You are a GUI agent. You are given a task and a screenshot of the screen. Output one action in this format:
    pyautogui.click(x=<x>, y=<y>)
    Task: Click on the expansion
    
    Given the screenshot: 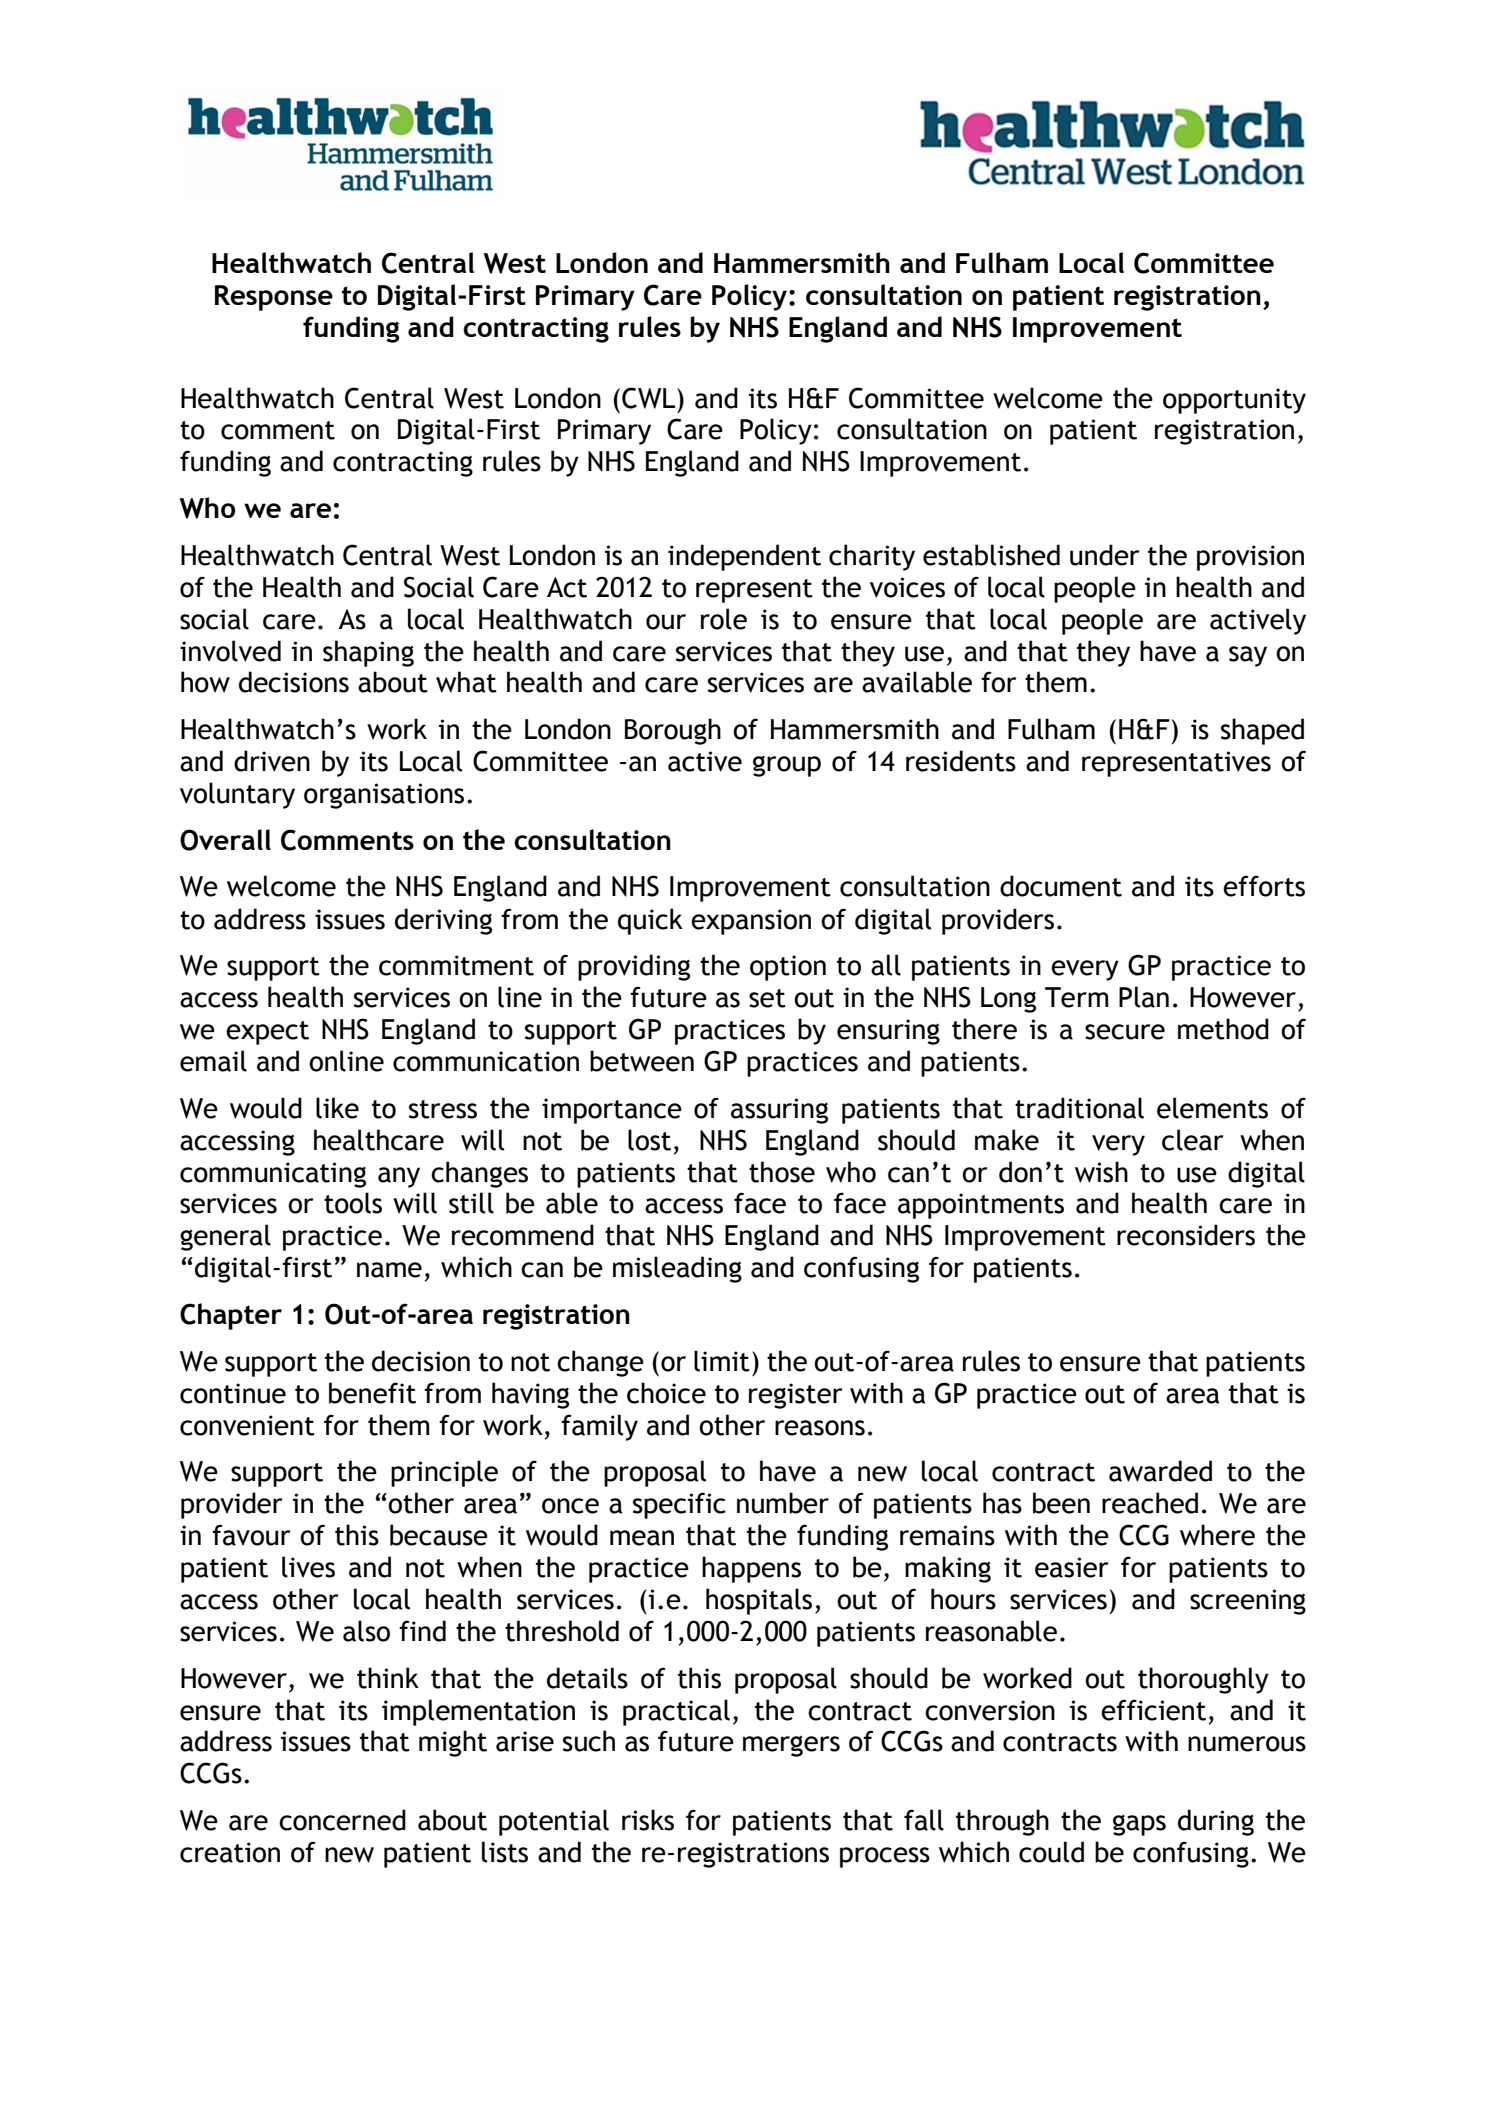 What is the action you would take?
    pyautogui.click(x=751, y=922)
